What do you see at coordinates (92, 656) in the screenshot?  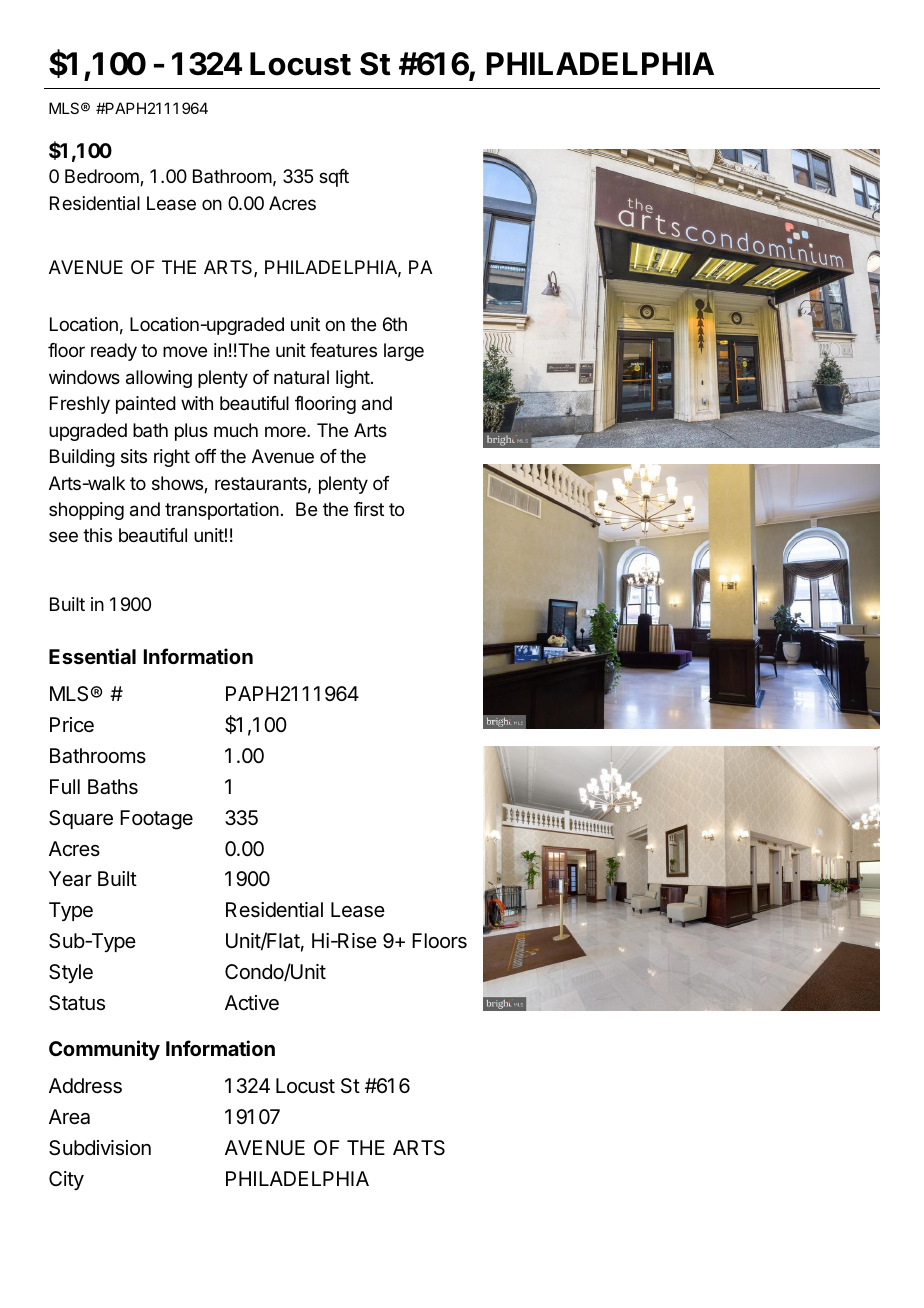 I see `Essential` at bounding box center [92, 656].
